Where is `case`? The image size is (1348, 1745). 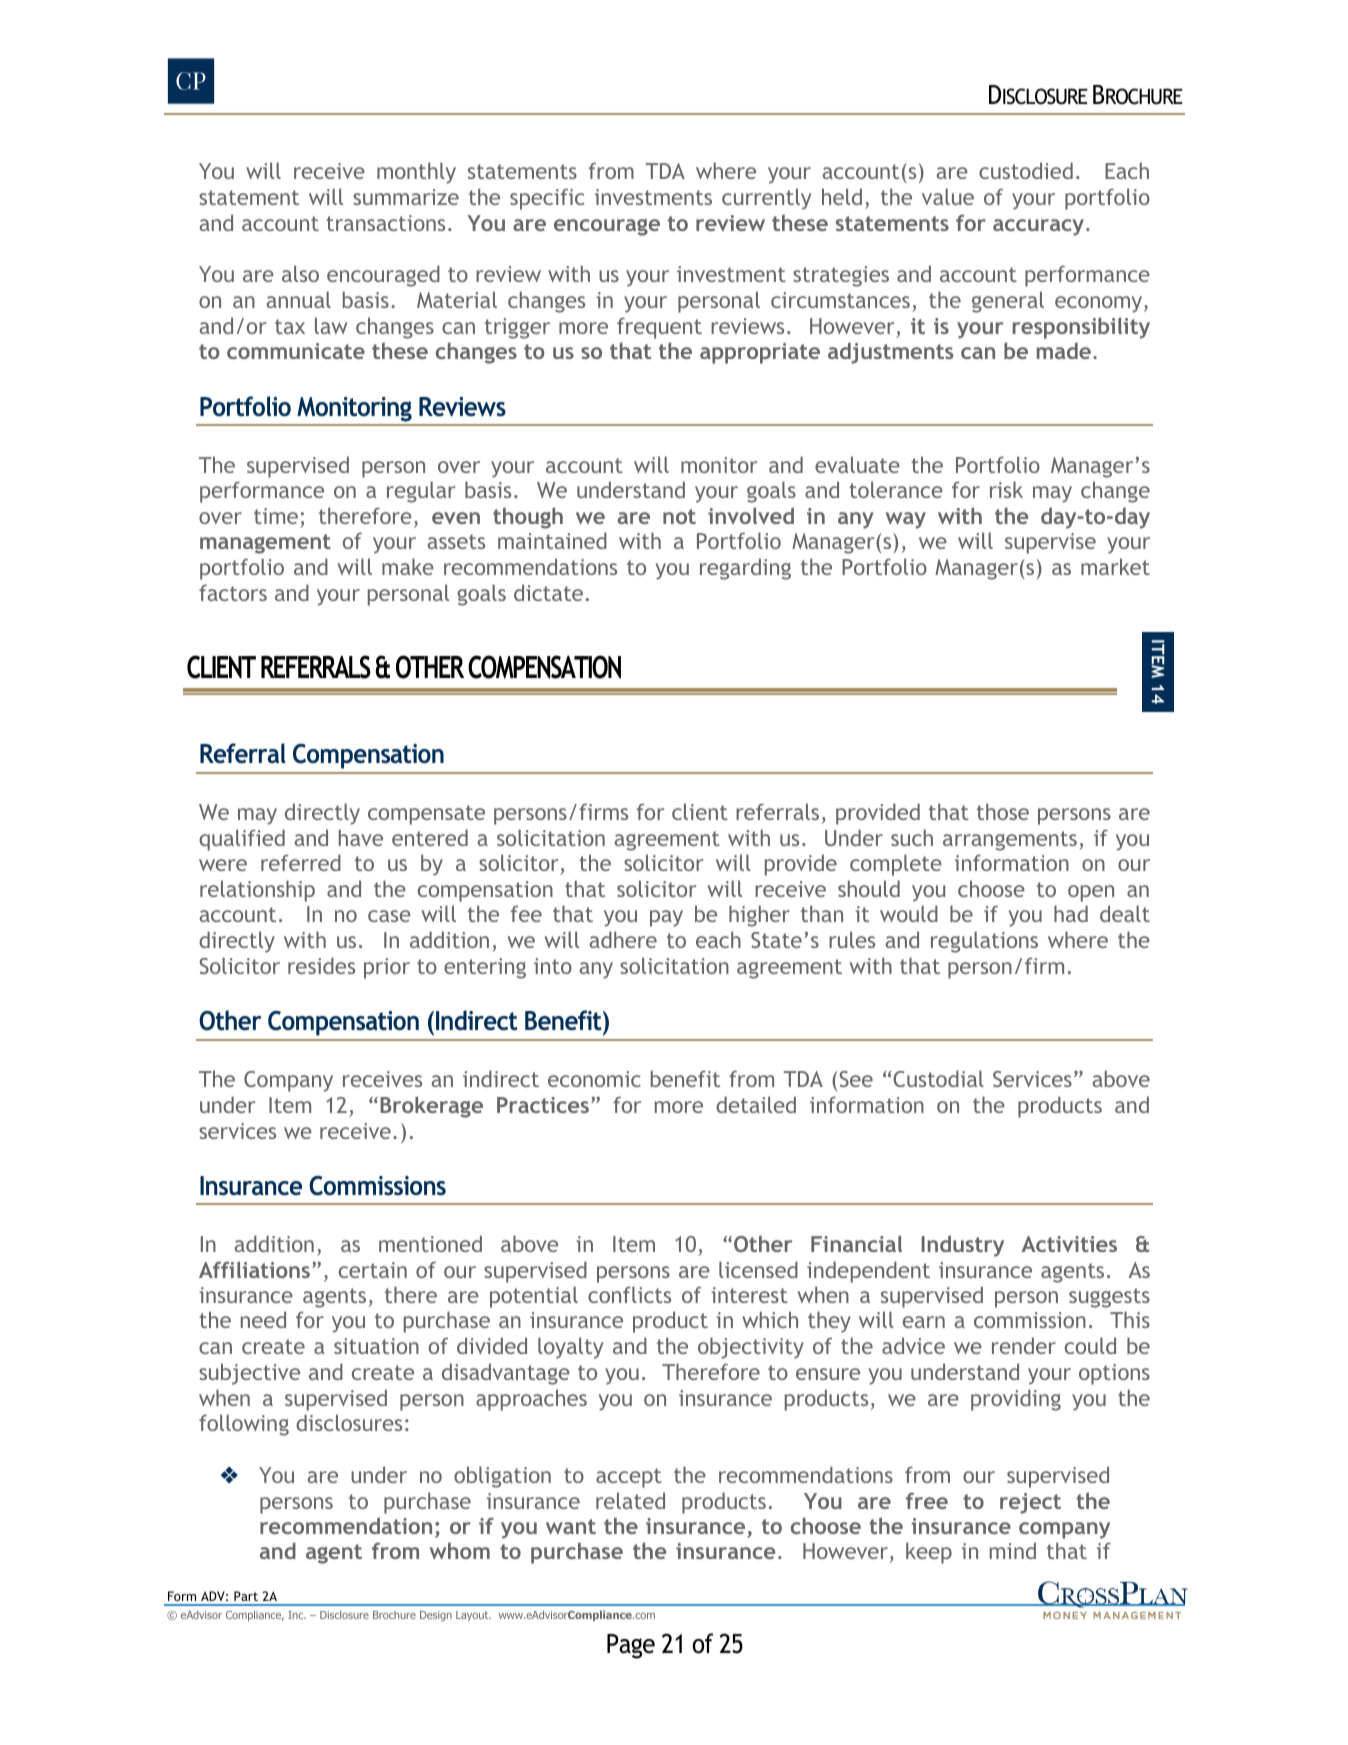
case is located at coordinates (389, 916).
